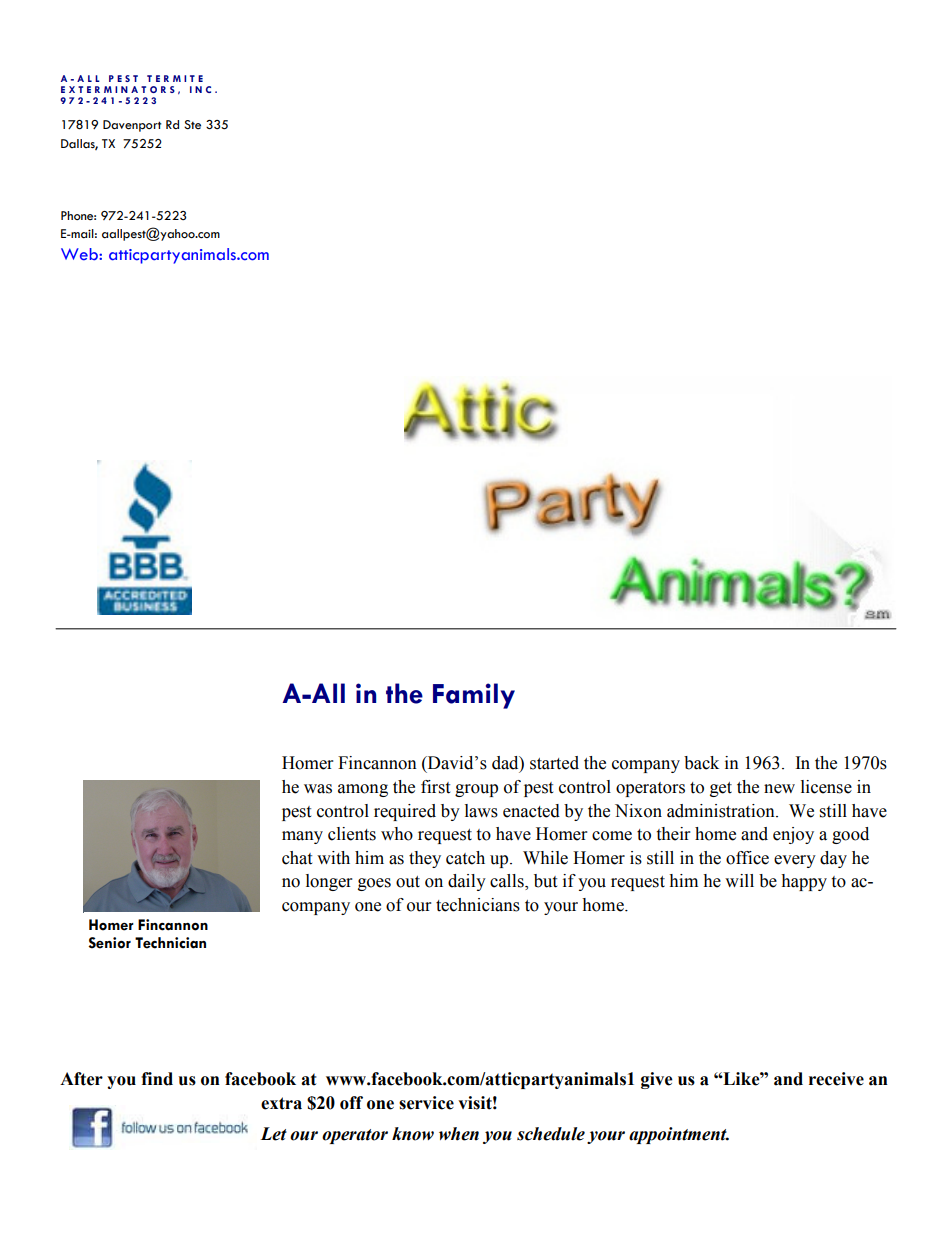 The width and height of the screenshot is (952, 1233). I want to click on find, so click(157, 1079).
